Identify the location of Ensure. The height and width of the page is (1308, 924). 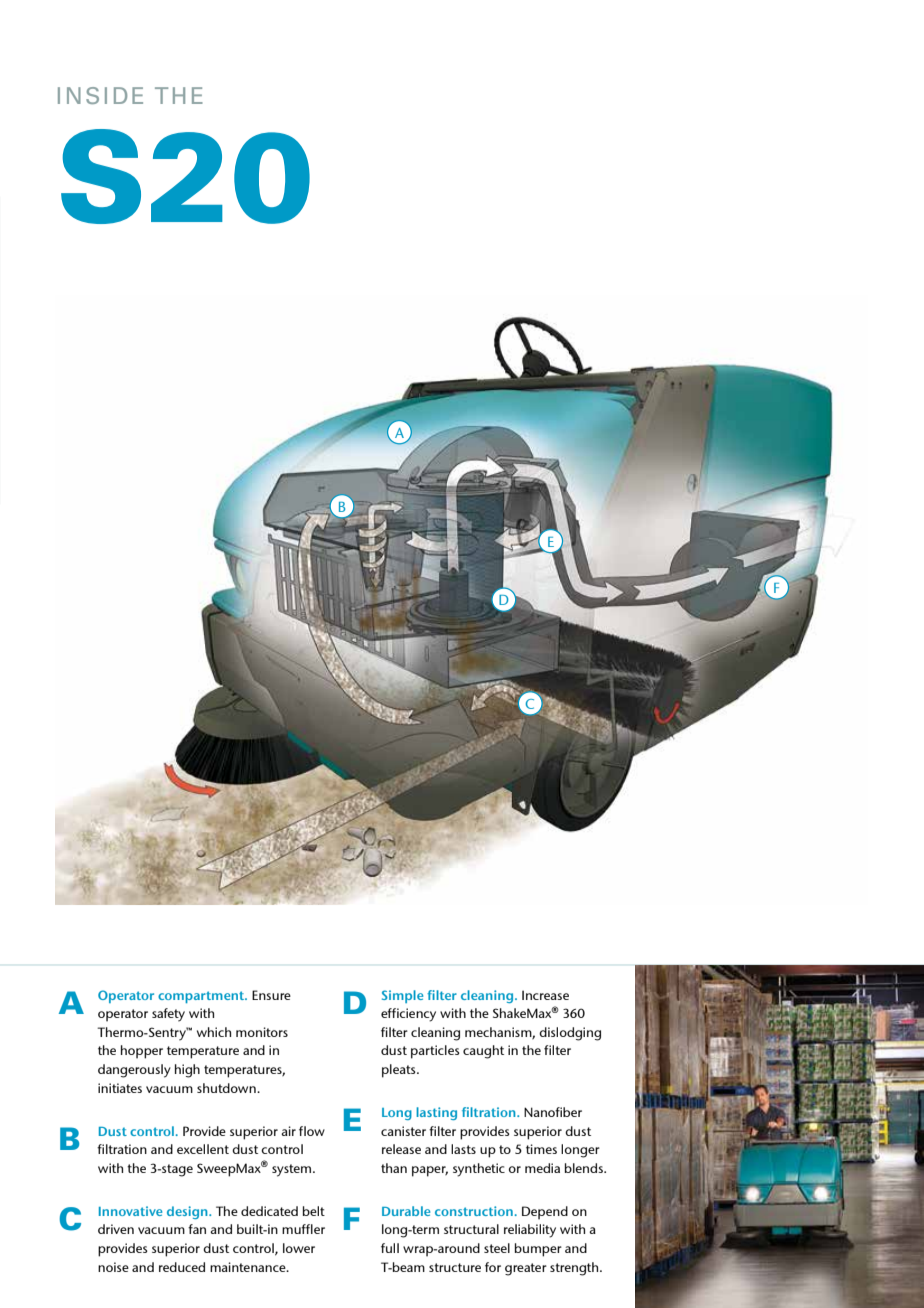
(271, 995).
